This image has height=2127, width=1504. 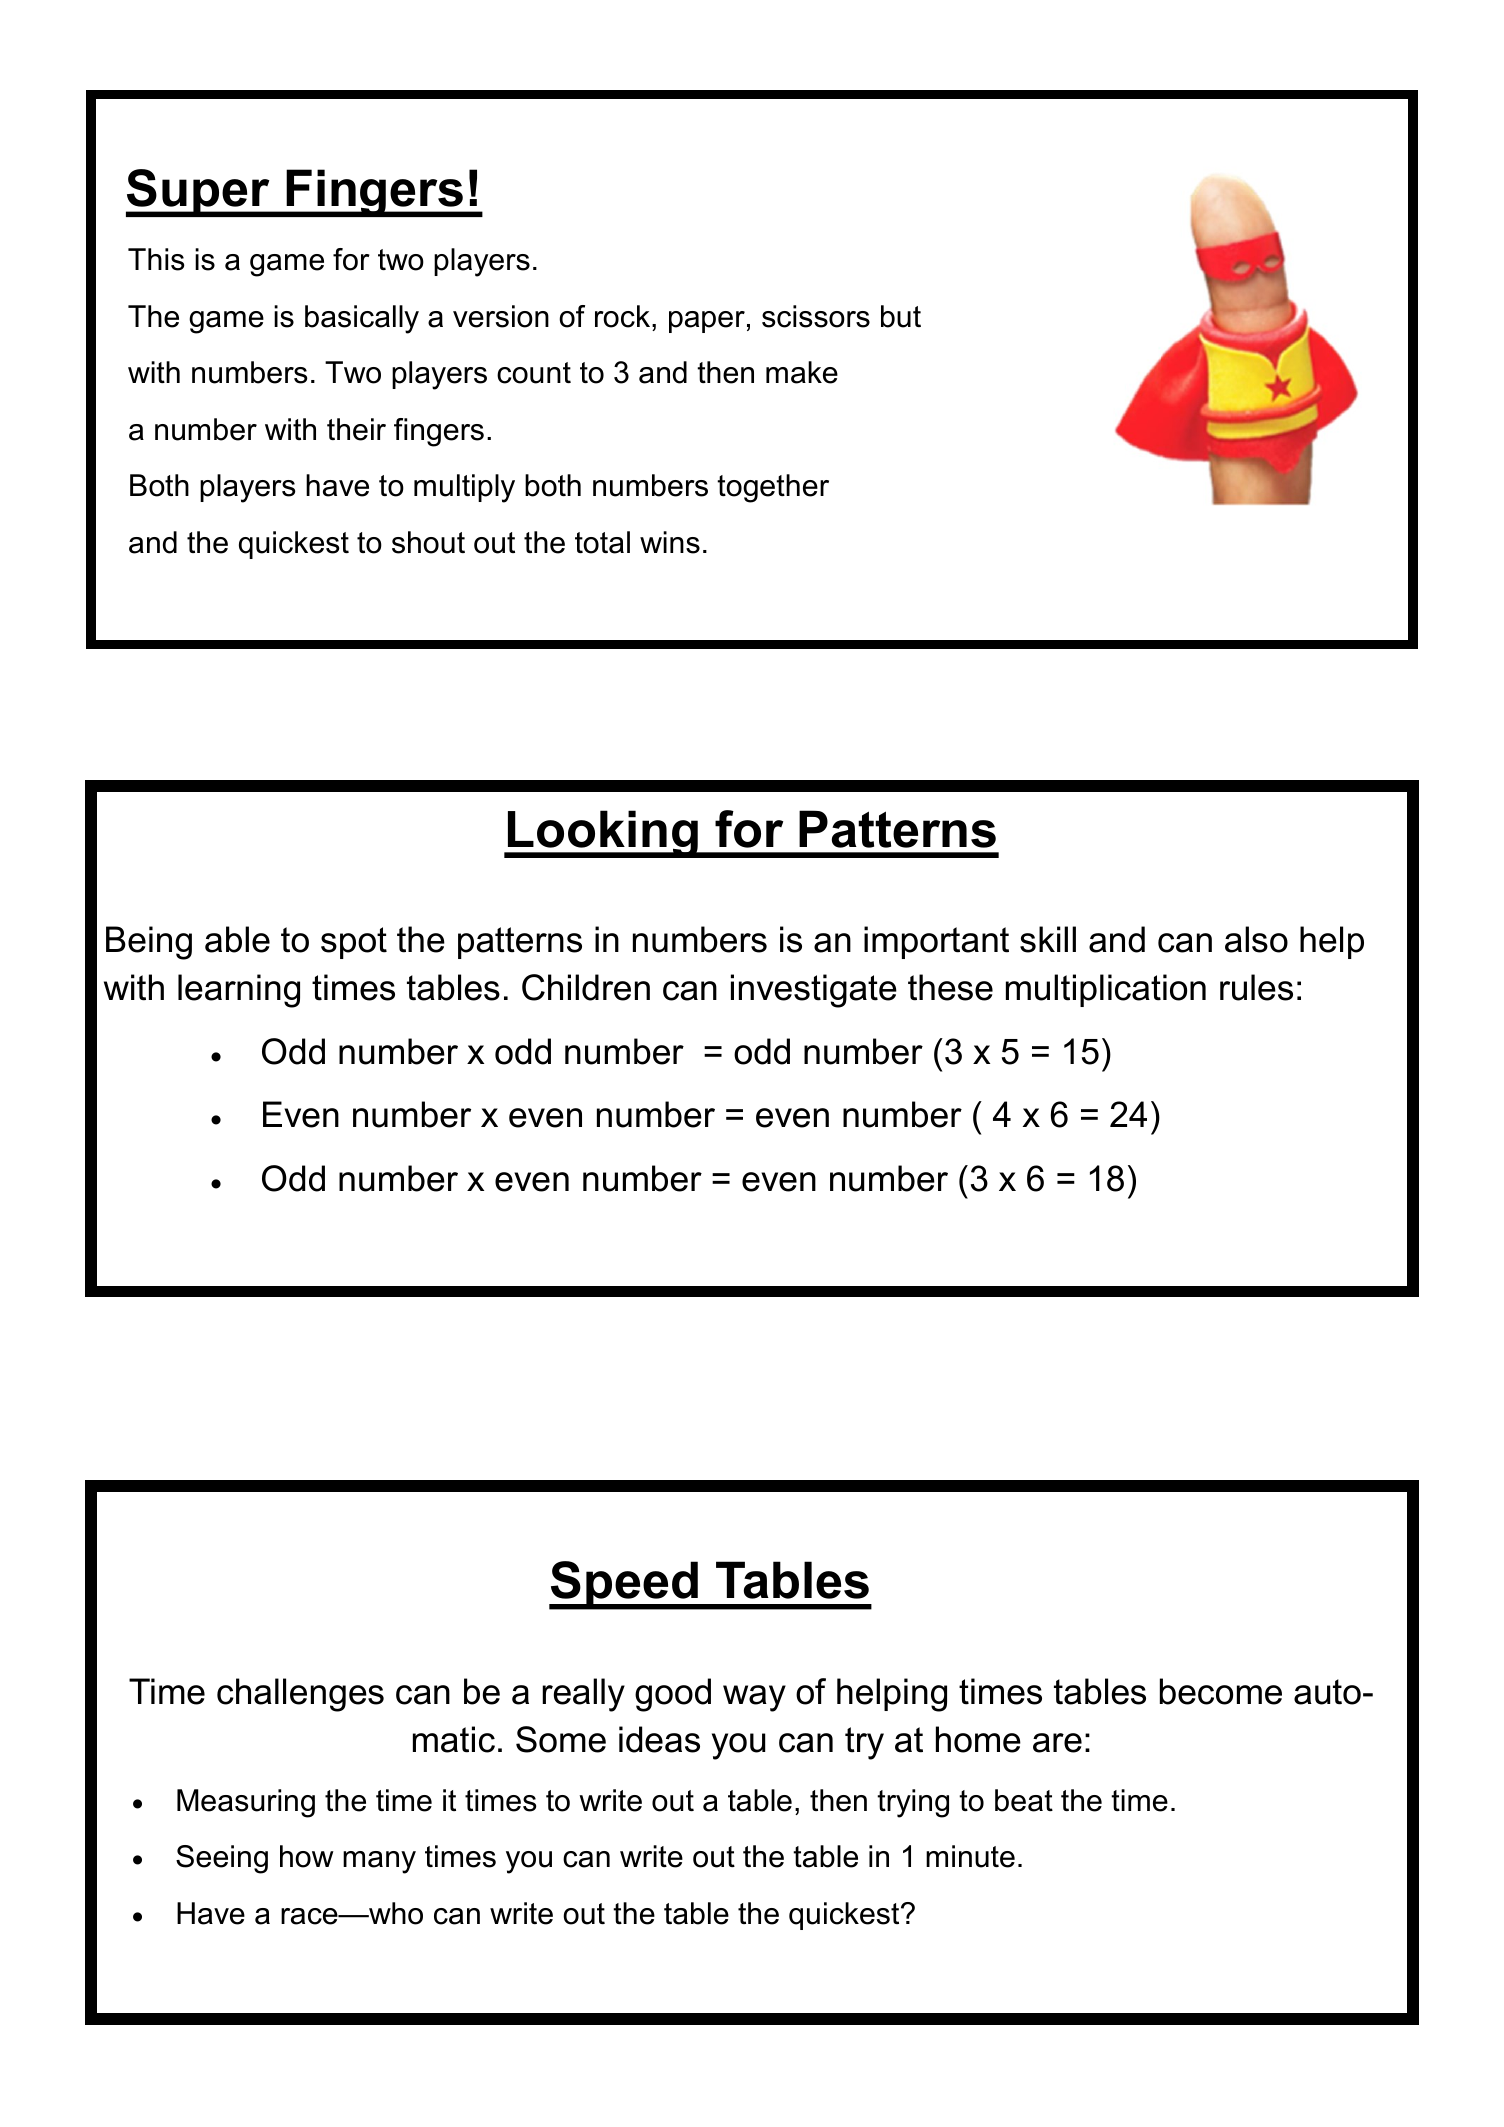 What do you see at coordinates (901, 316) in the image?
I see `but` at bounding box center [901, 316].
